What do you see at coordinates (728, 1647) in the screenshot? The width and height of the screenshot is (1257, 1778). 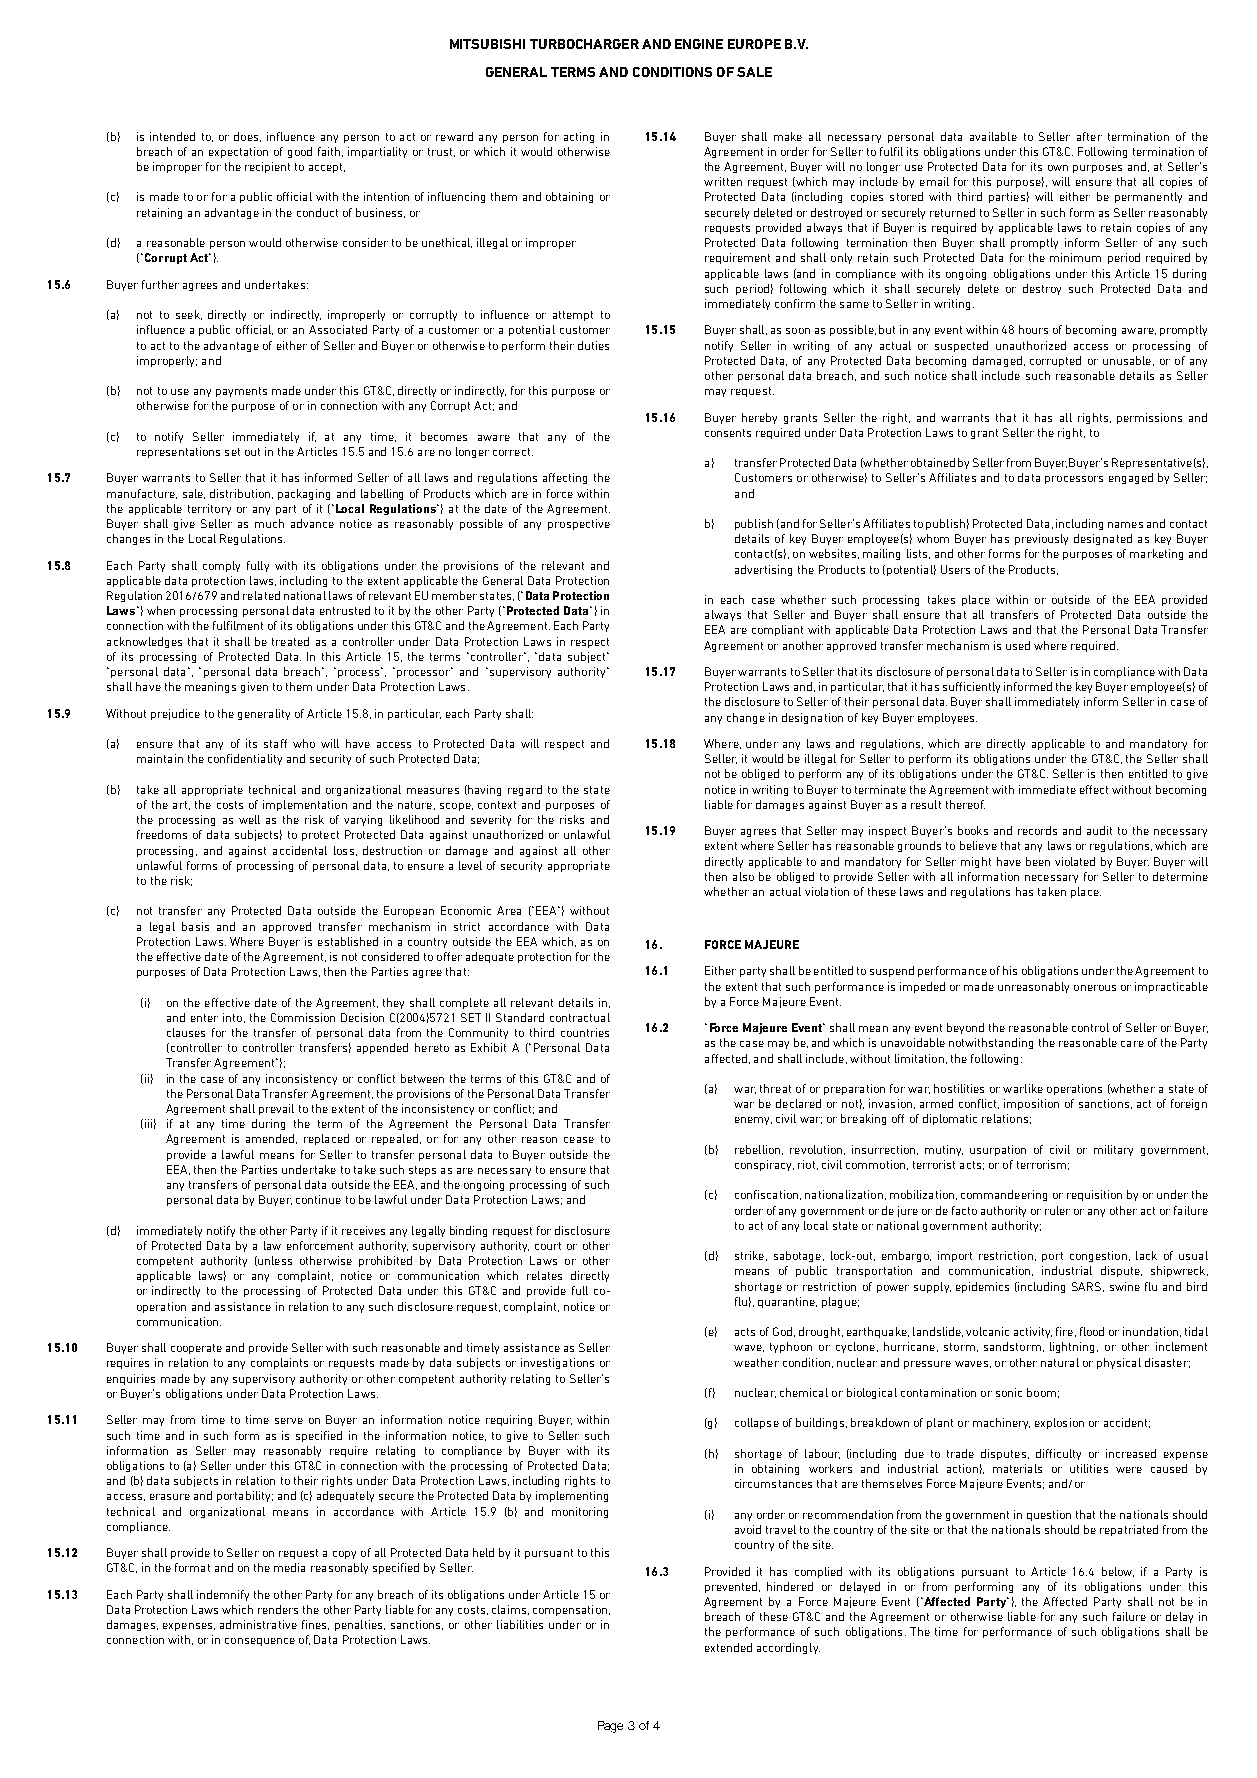 I see `extended` at bounding box center [728, 1647].
